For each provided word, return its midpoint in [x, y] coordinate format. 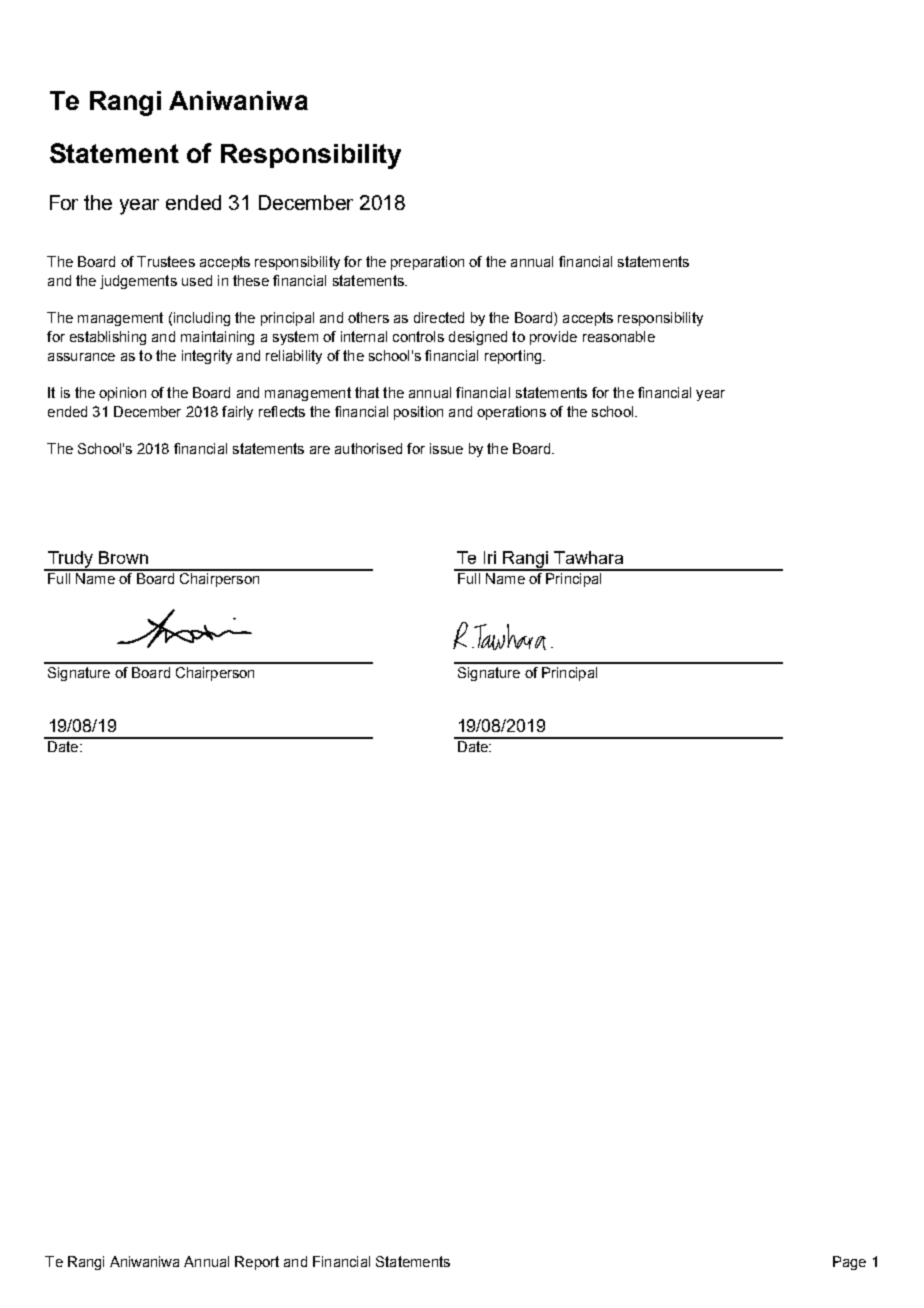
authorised [368, 448]
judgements [138, 282]
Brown [123, 557]
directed [439, 317]
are [320, 450]
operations [511, 413]
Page [849, 1263]
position [418, 413]
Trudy [71, 560]
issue [446, 448]
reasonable [619, 336]
